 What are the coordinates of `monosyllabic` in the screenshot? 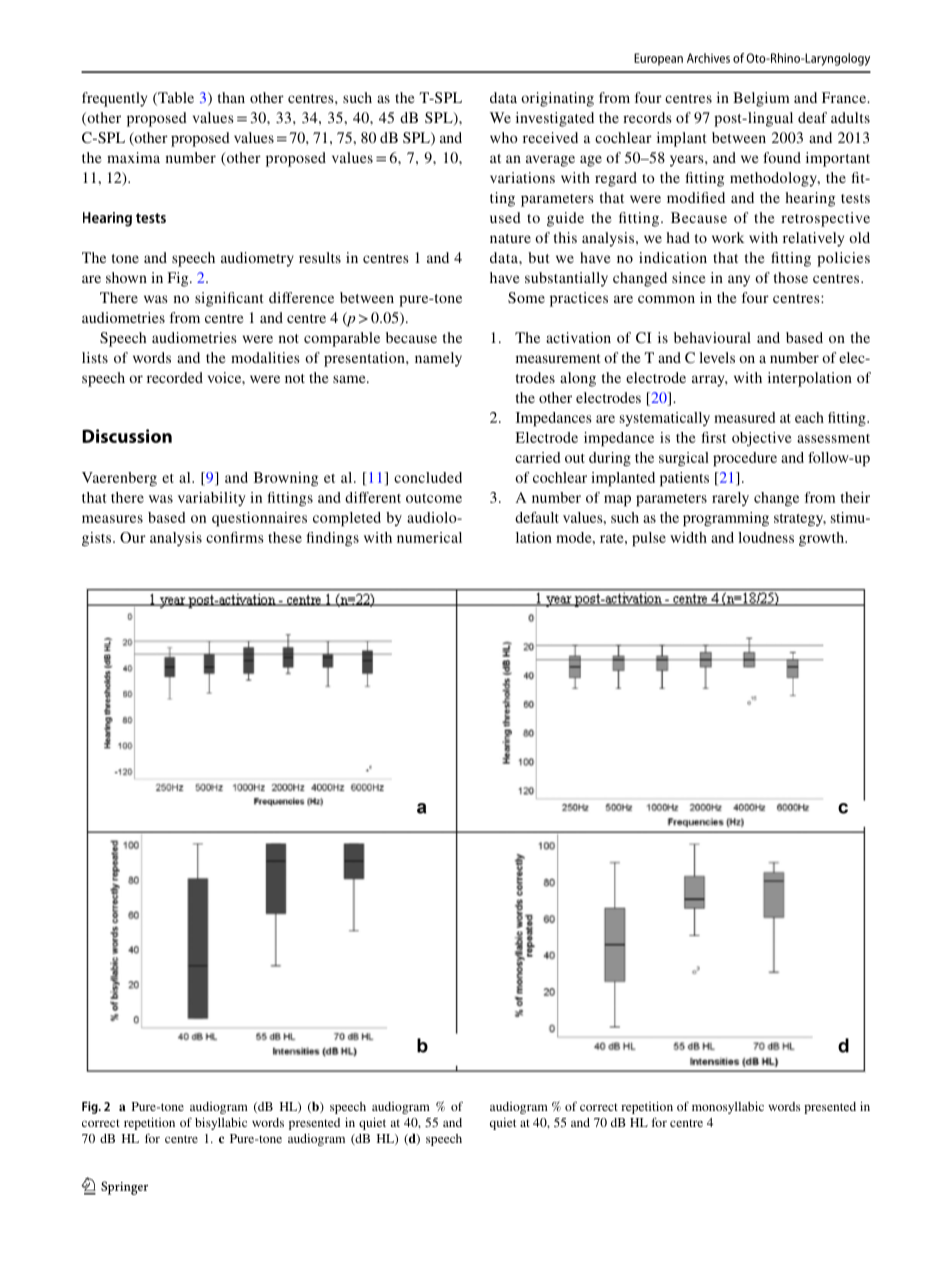 It's located at (728, 1108).
